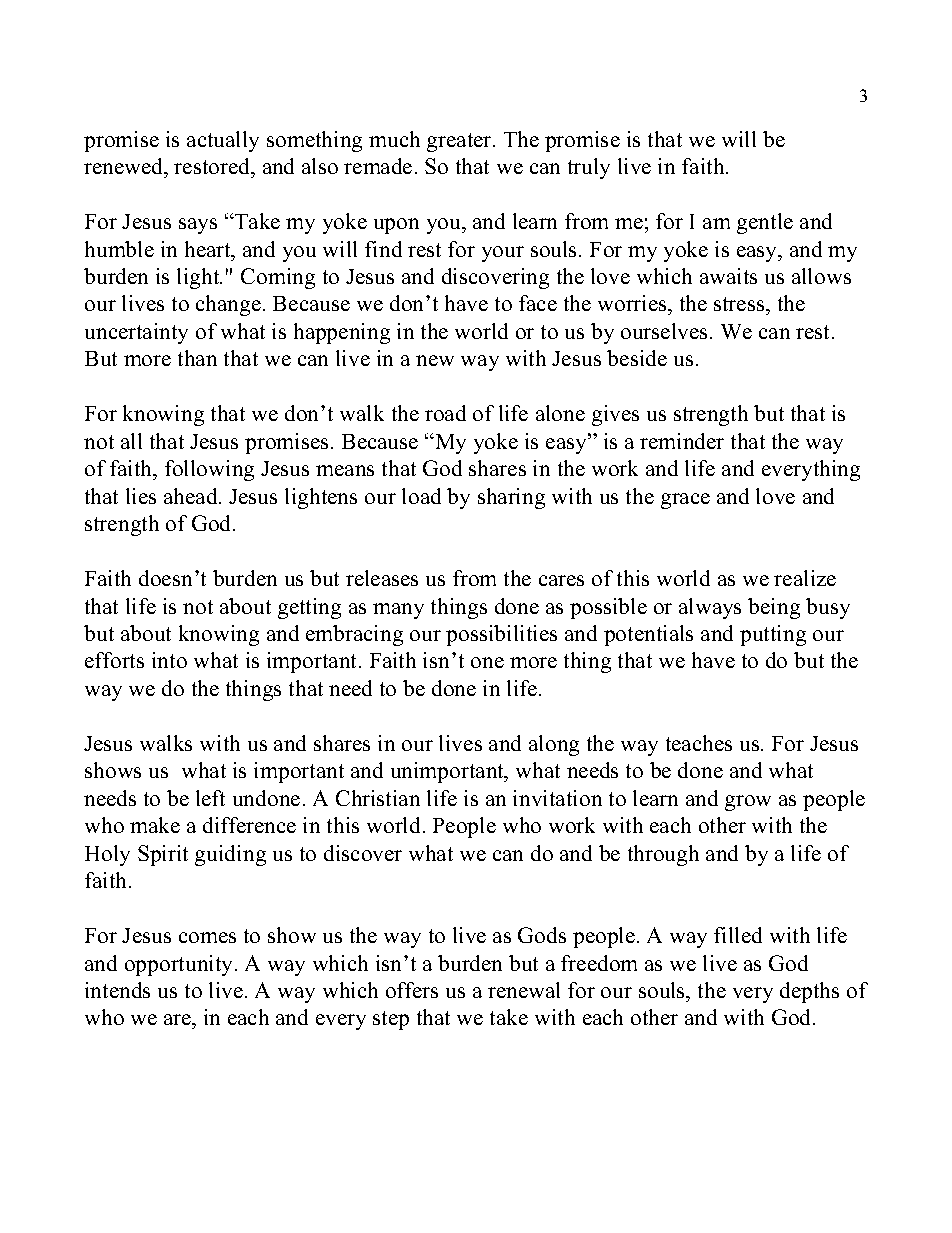 This document has height=1233, width=952. I want to click on gentle, so click(765, 223).
